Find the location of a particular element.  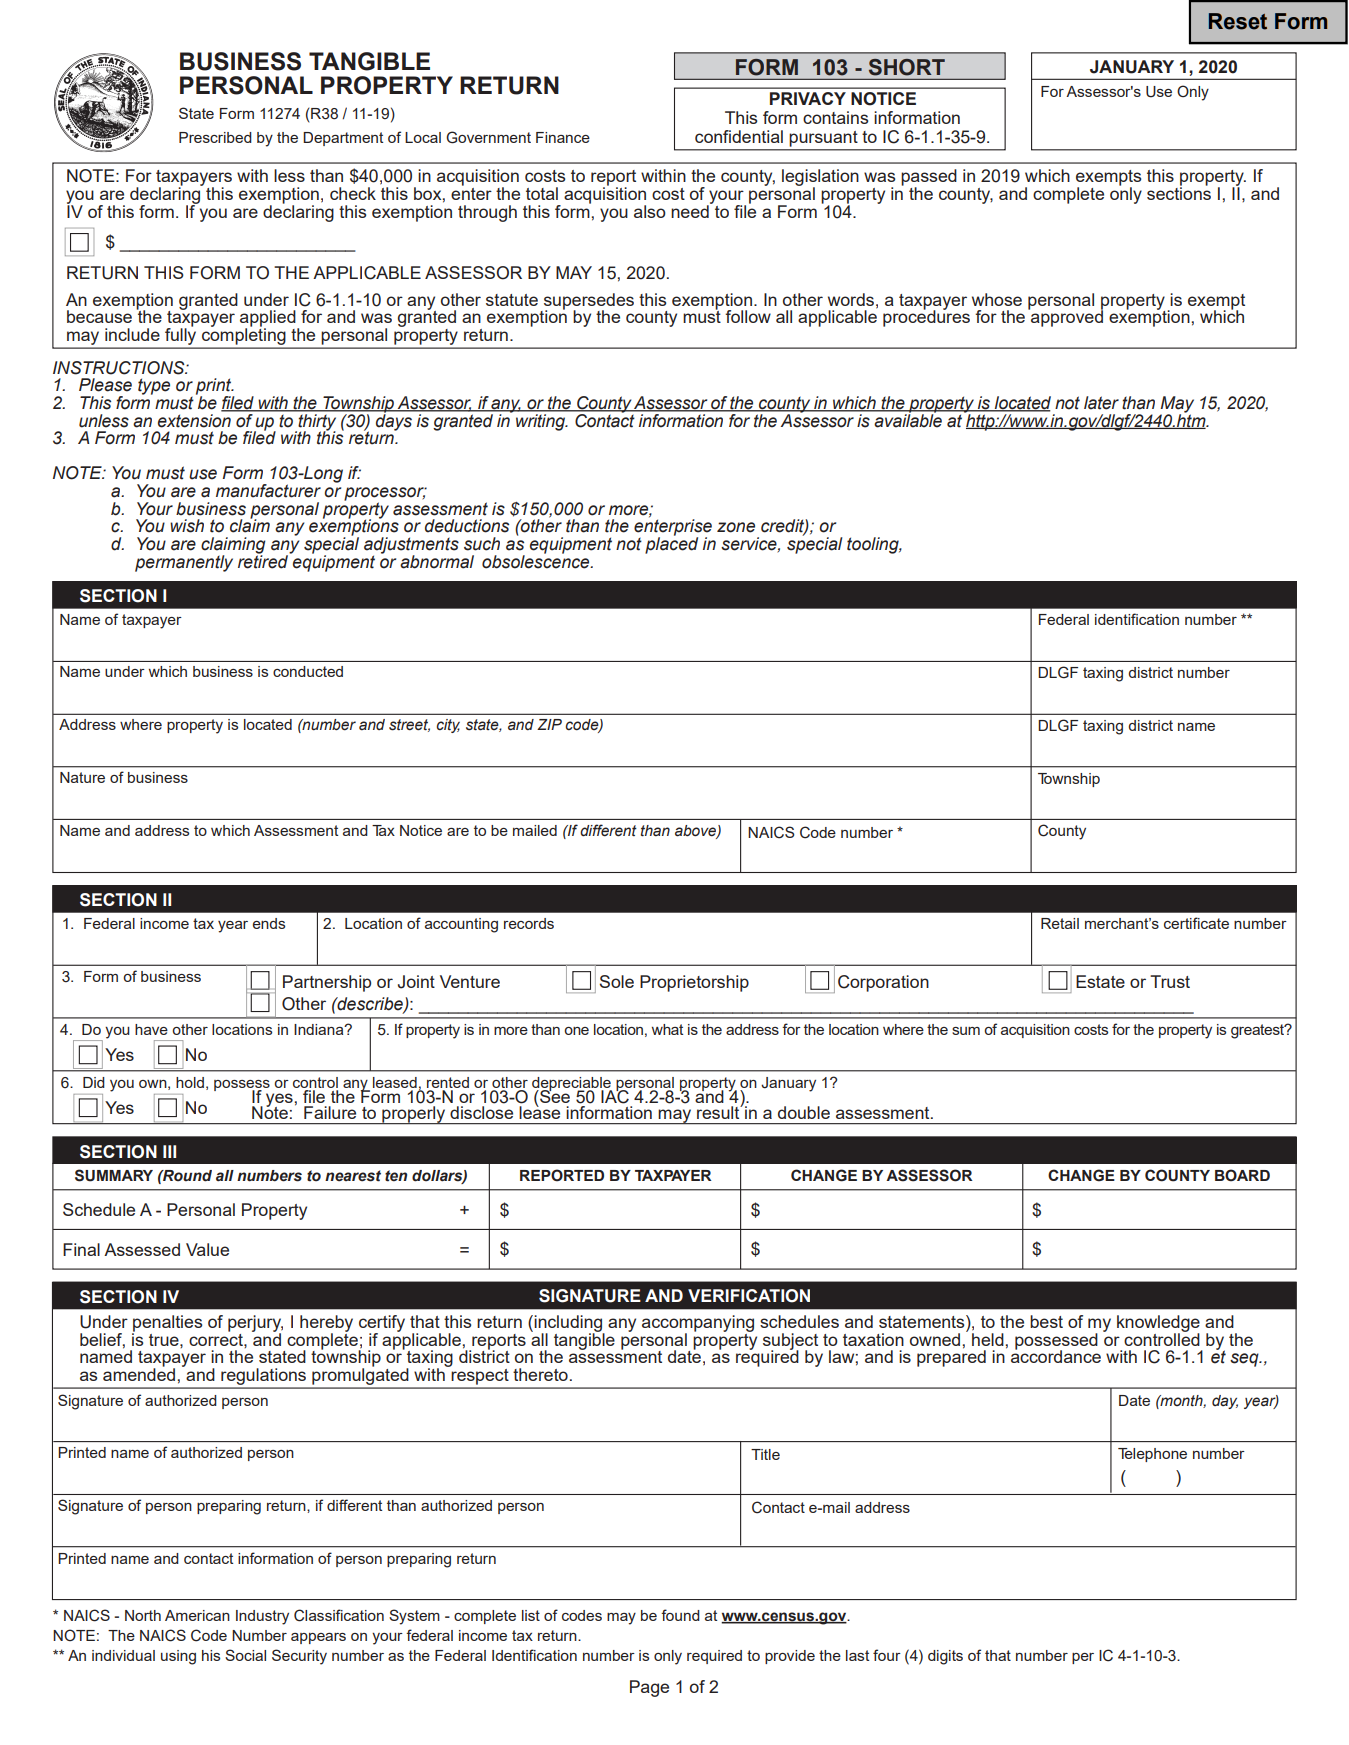

placed is located at coordinates (671, 544).
